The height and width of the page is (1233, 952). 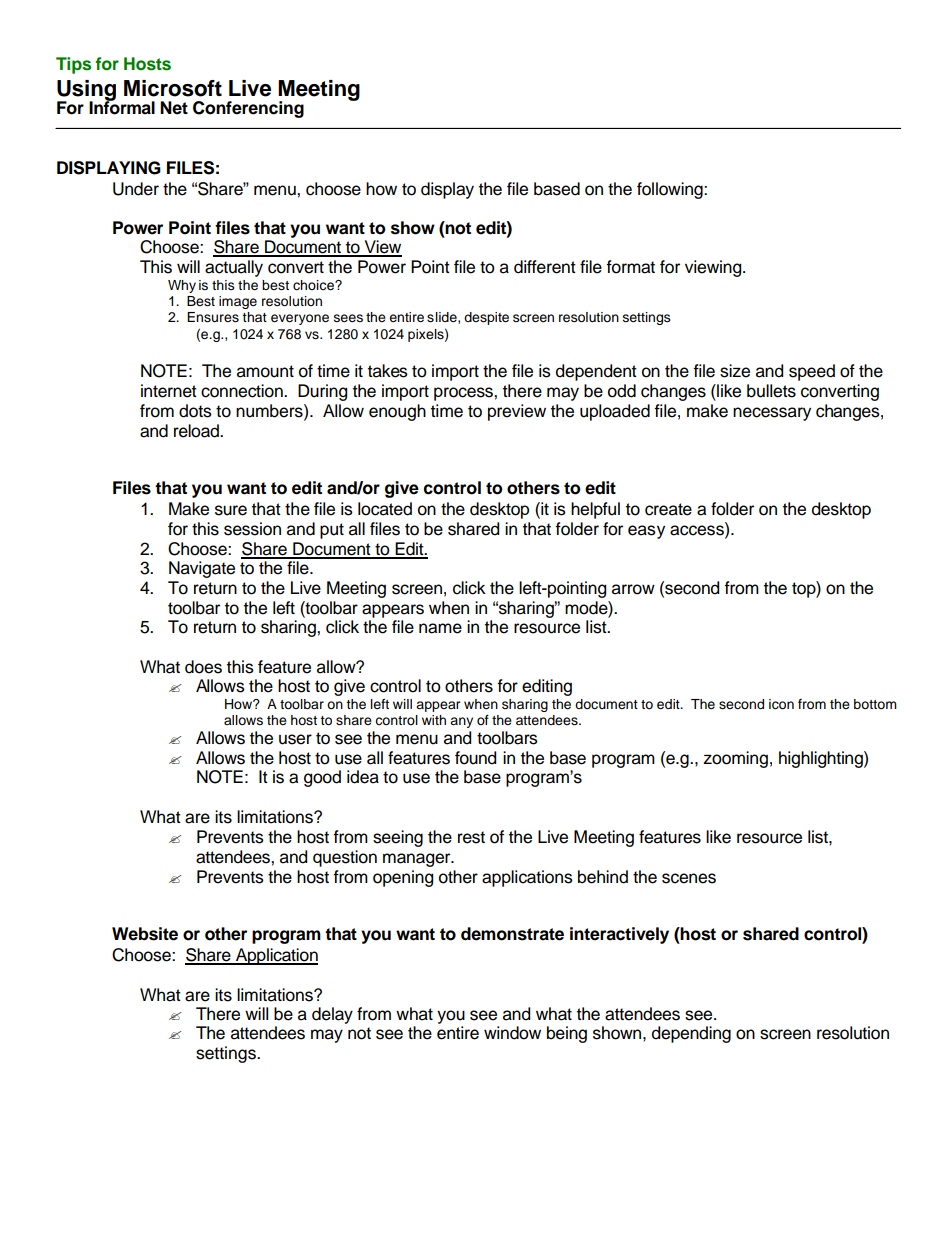 What do you see at coordinates (691, 1034) in the page?
I see `depending` at bounding box center [691, 1034].
